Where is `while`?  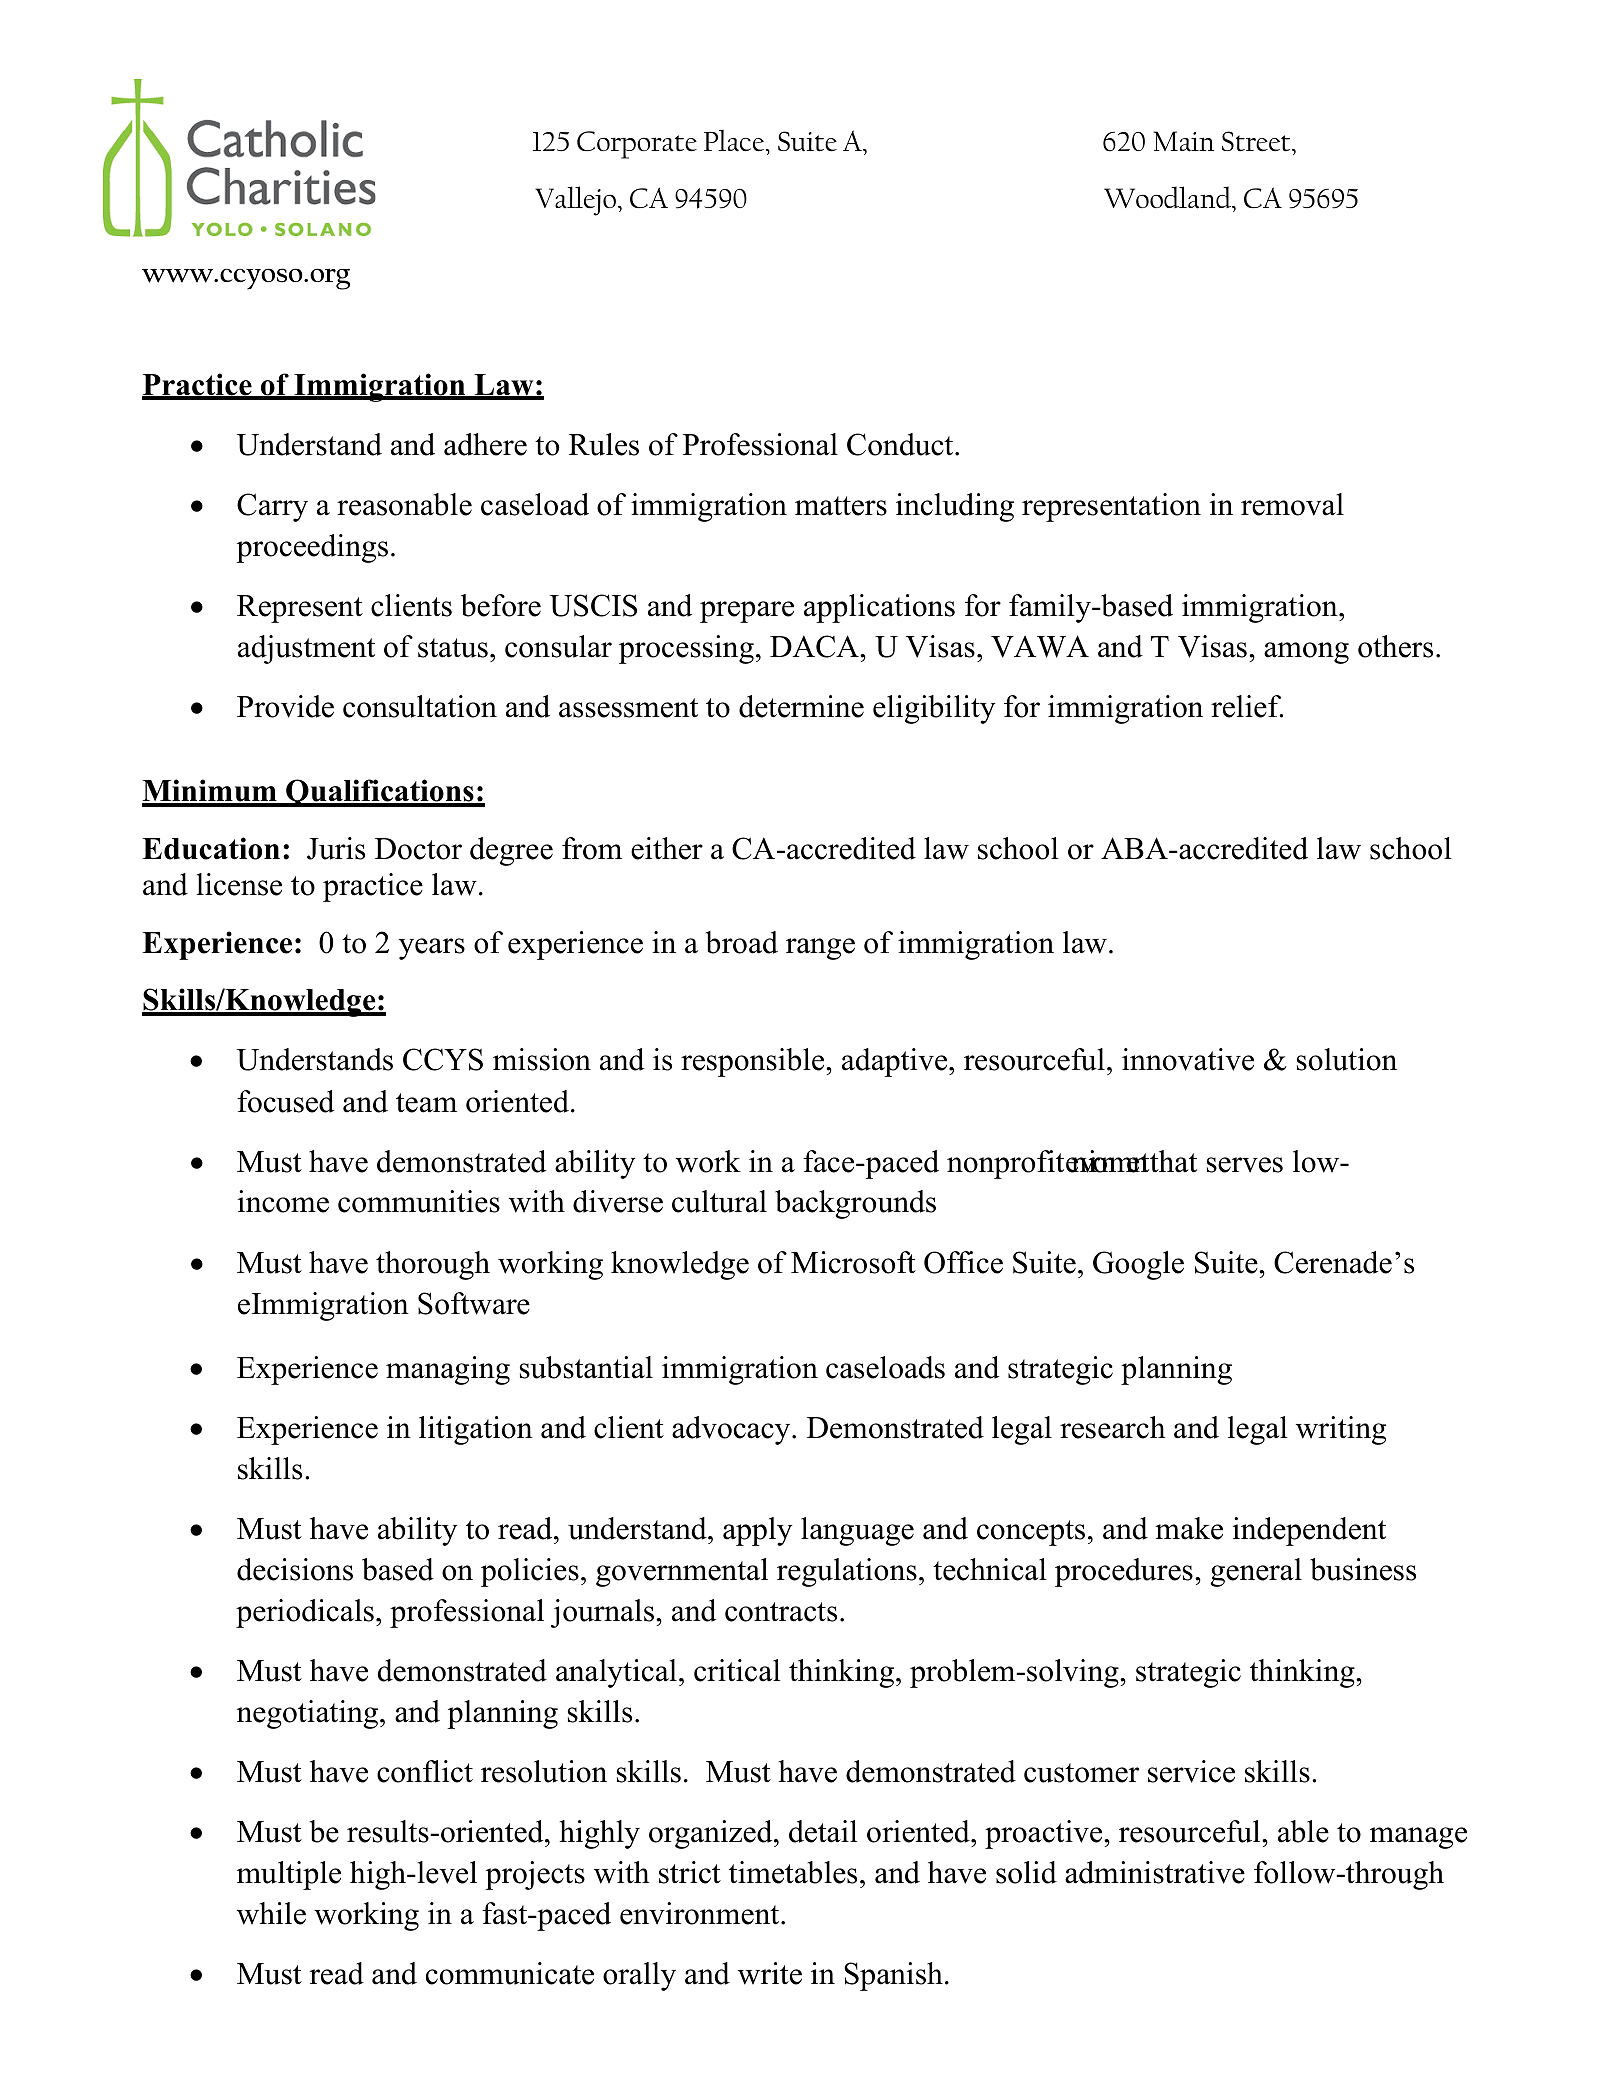 while is located at coordinates (271, 1913).
